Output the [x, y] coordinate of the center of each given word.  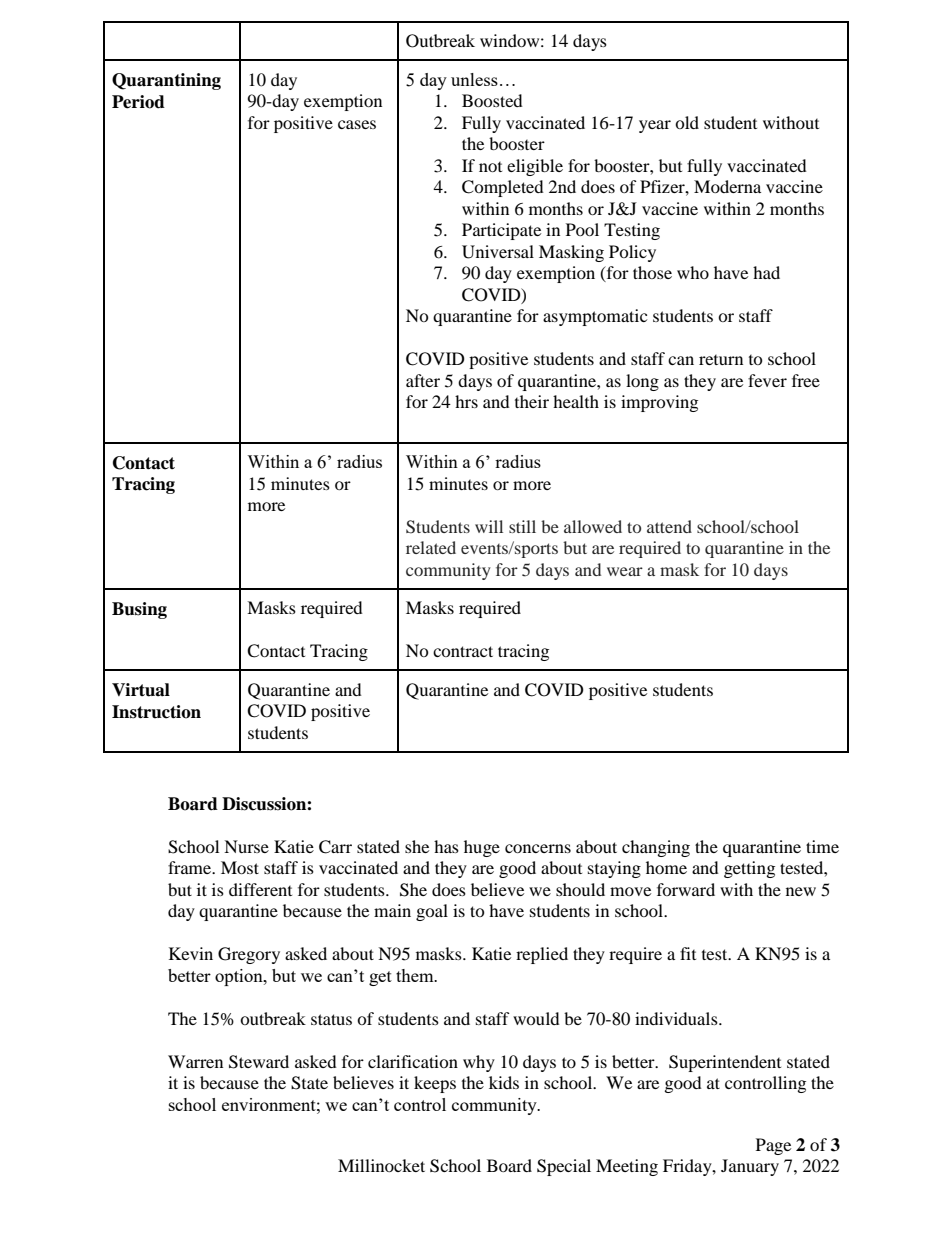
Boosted [492, 100]
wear [625, 571]
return [721, 360]
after [423, 380]
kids [504, 1082]
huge [482, 848]
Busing [139, 610]
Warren [195, 1061]
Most [240, 867]
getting [749, 869]
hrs [466, 401]
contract [463, 651]
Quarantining [166, 81]
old [687, 122]
